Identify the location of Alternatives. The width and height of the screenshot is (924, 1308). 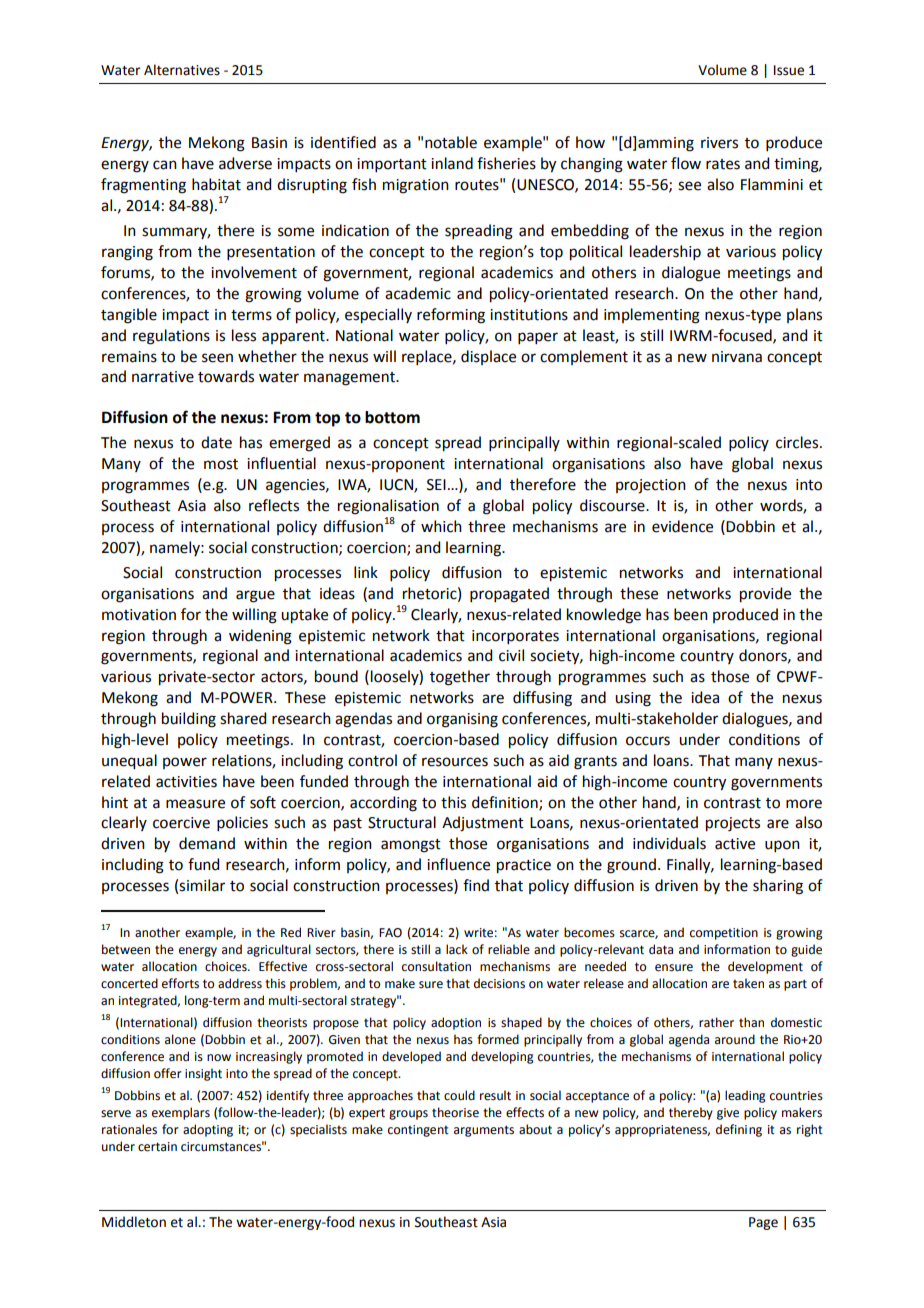
(182, 70).
